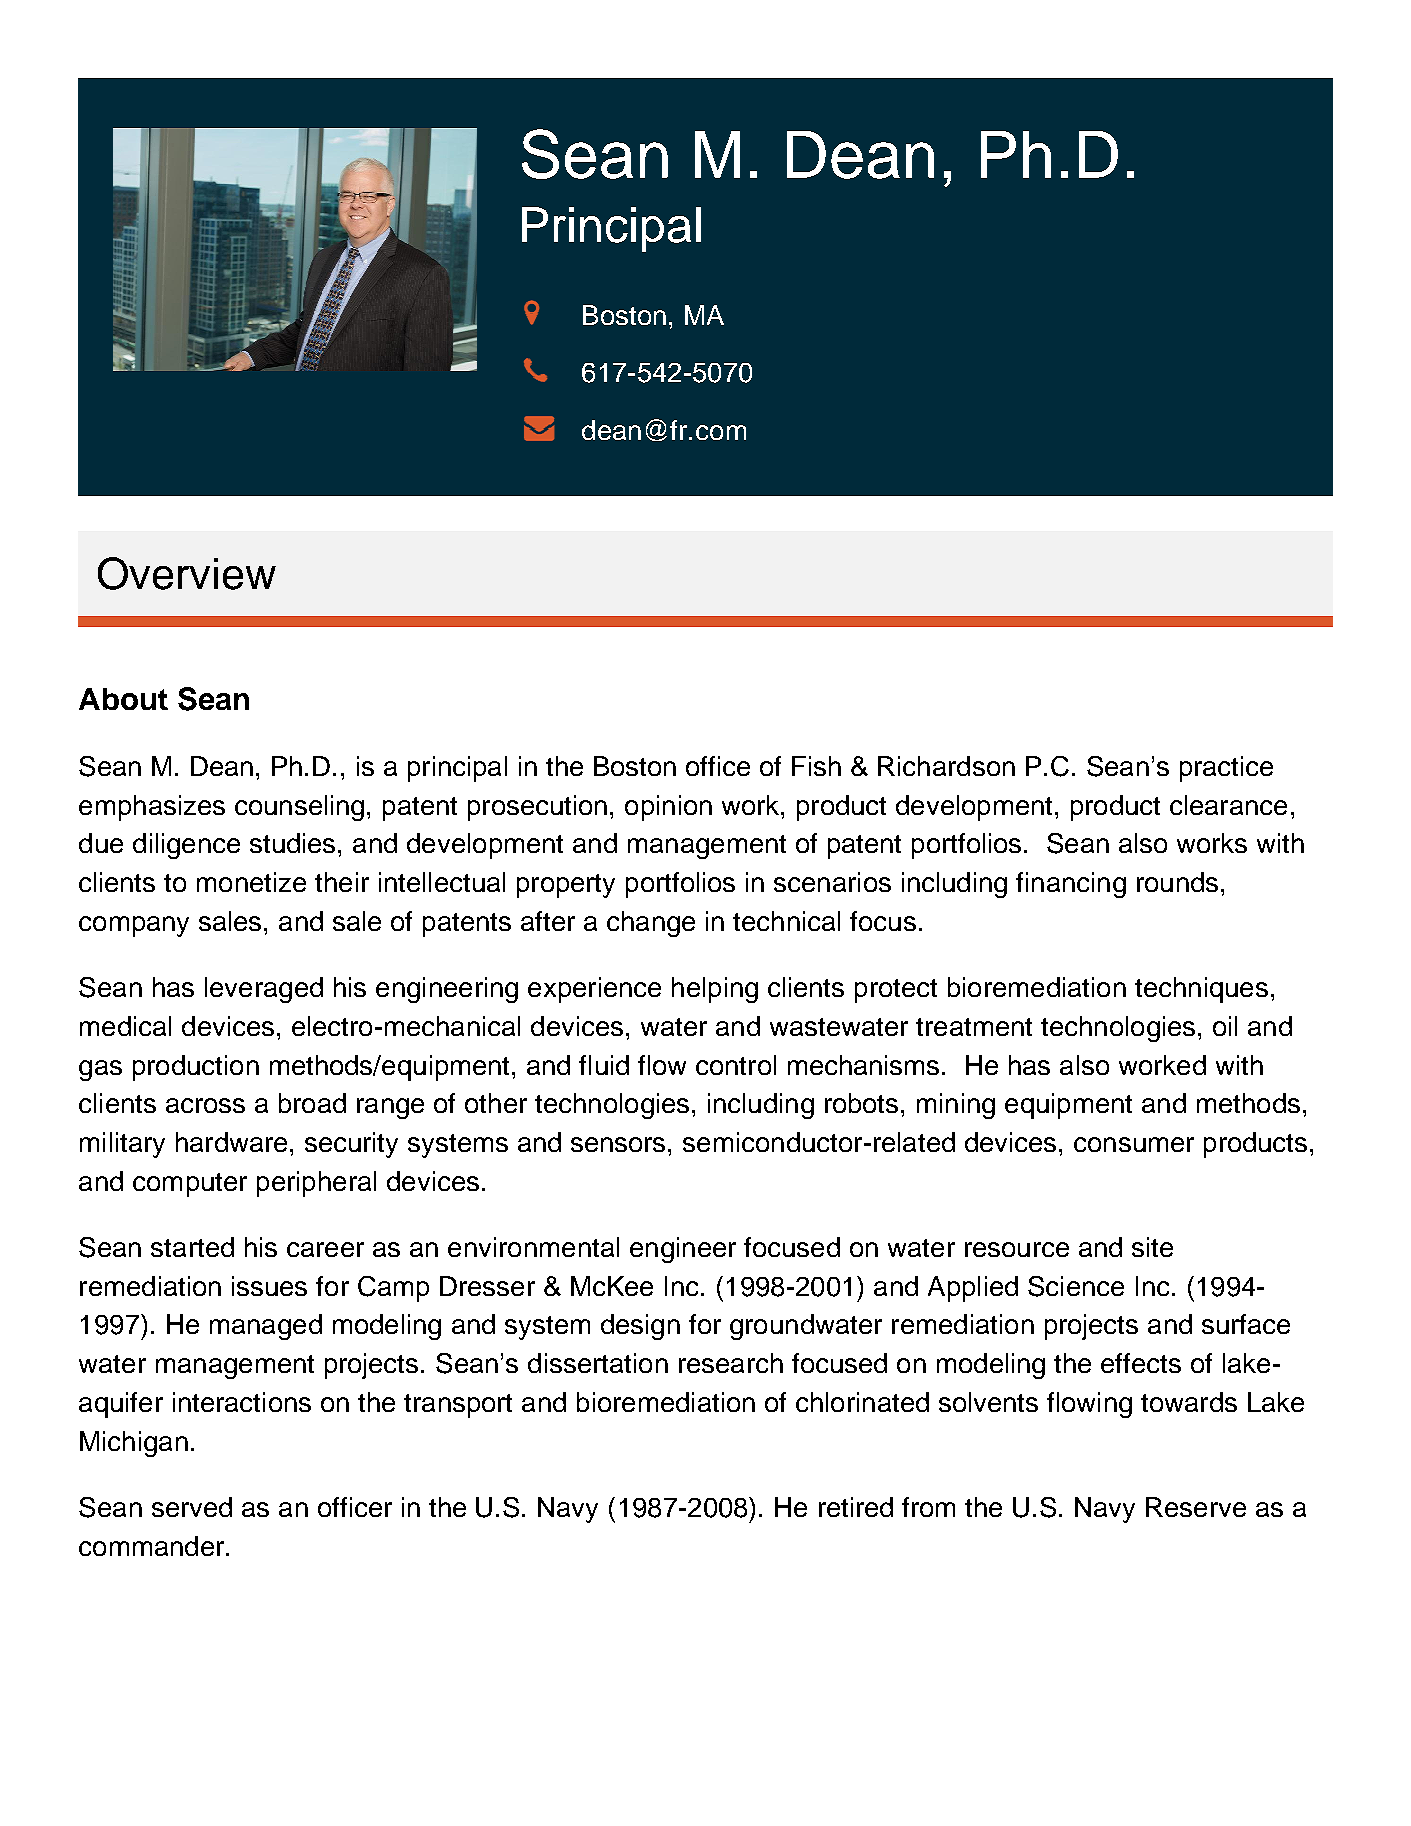 This image has height=1826, width=1411. Describe the element at coordinates (187, 573) in the image. I see `Overview` at that location.
